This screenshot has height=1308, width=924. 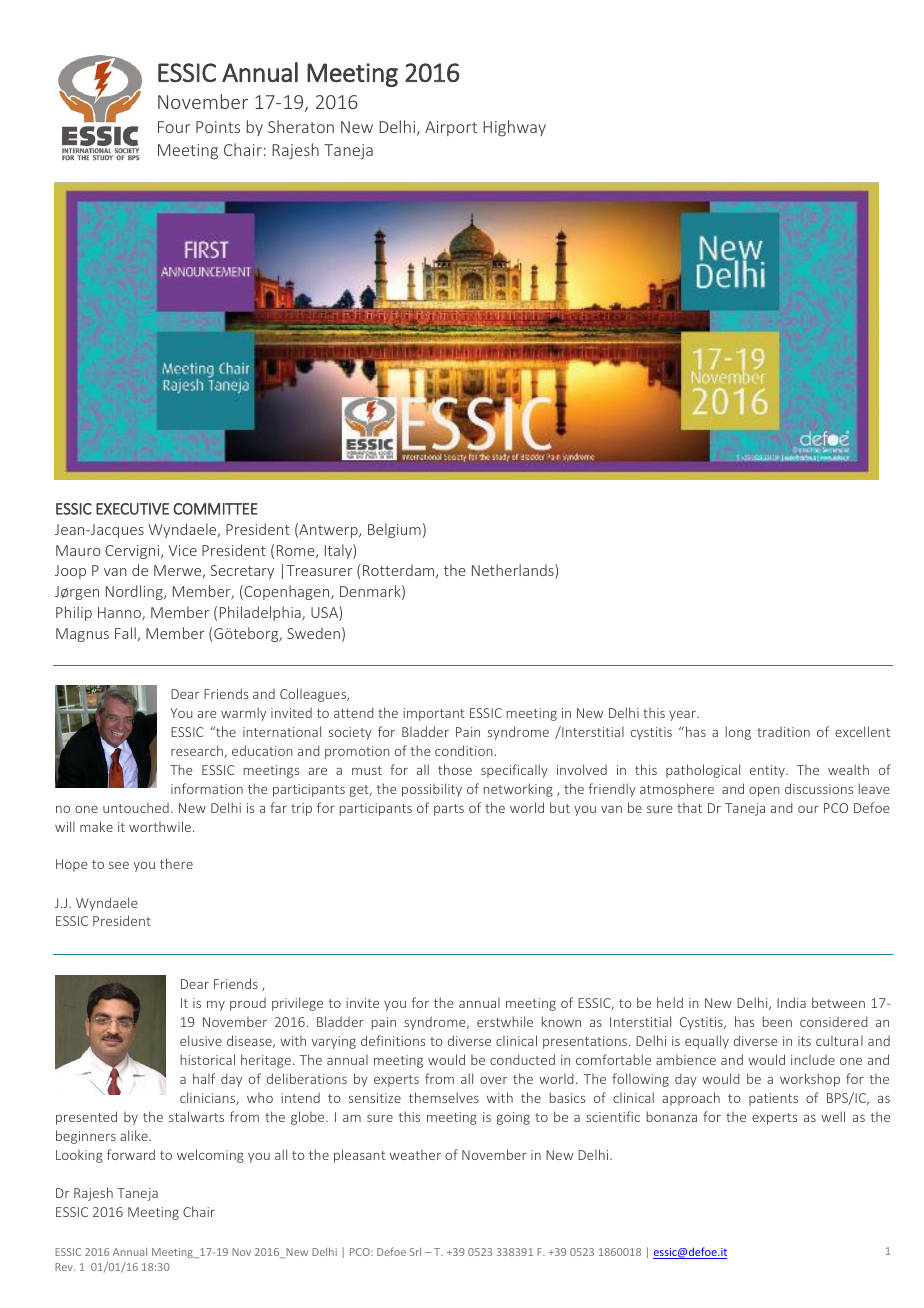 What do you see at coordinates (176, 863) in the screenshot?
I see `there` at bounding box center [176, 863].
